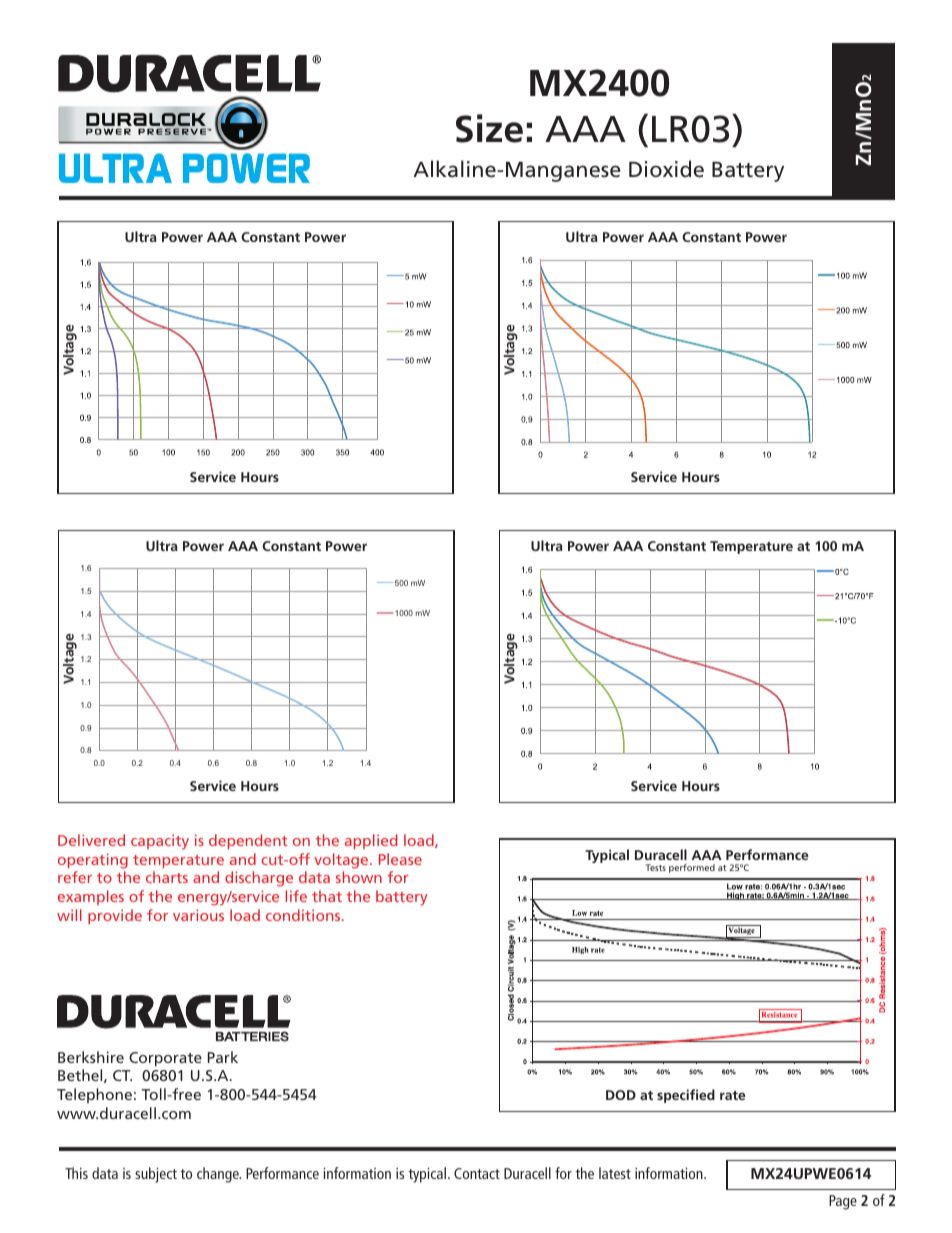  Describe the element at coordinates (477, 1173) in the screenshot. I see `Contact` at that location.
